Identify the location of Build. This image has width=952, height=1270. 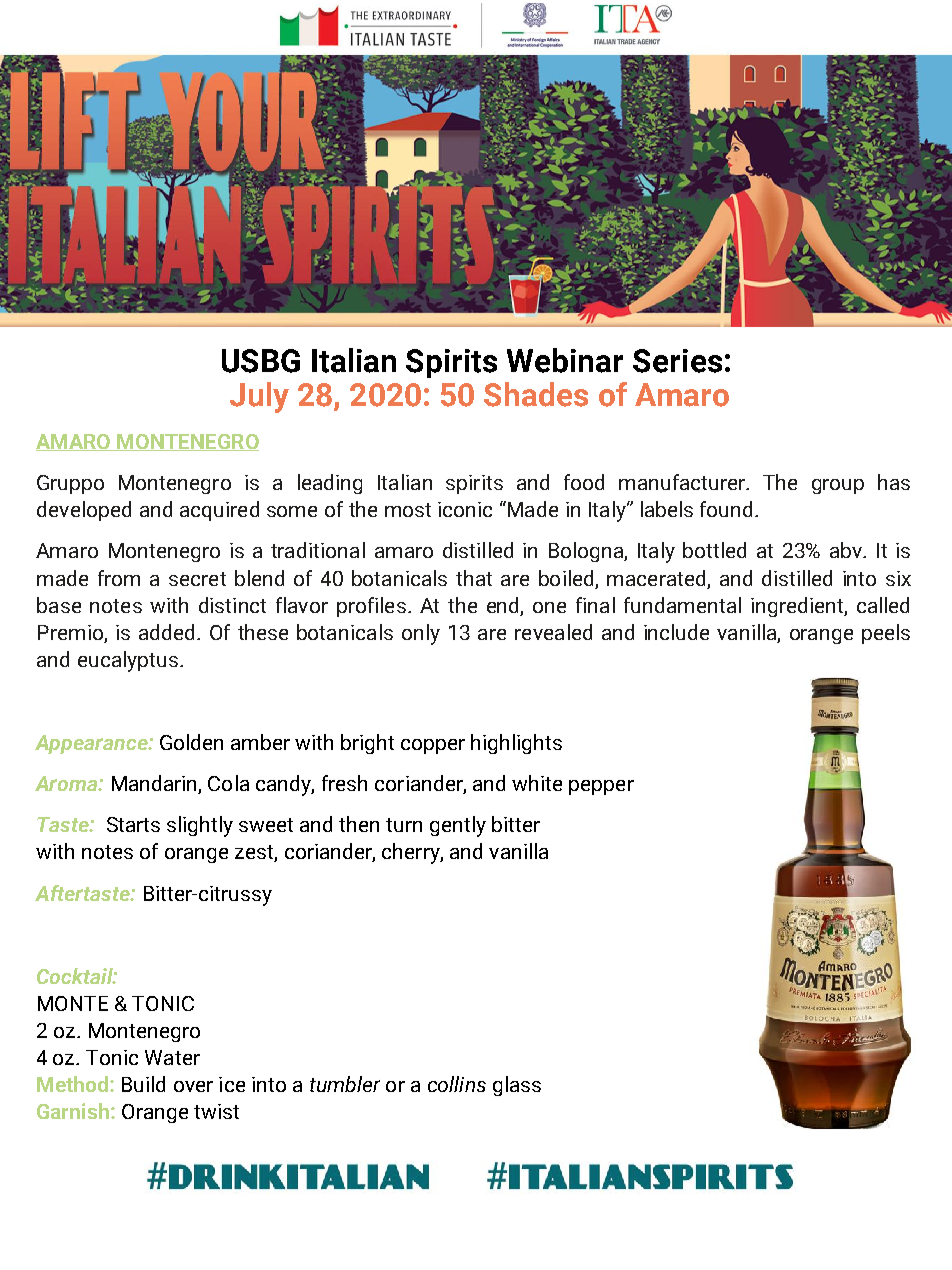
(143, 1084).
